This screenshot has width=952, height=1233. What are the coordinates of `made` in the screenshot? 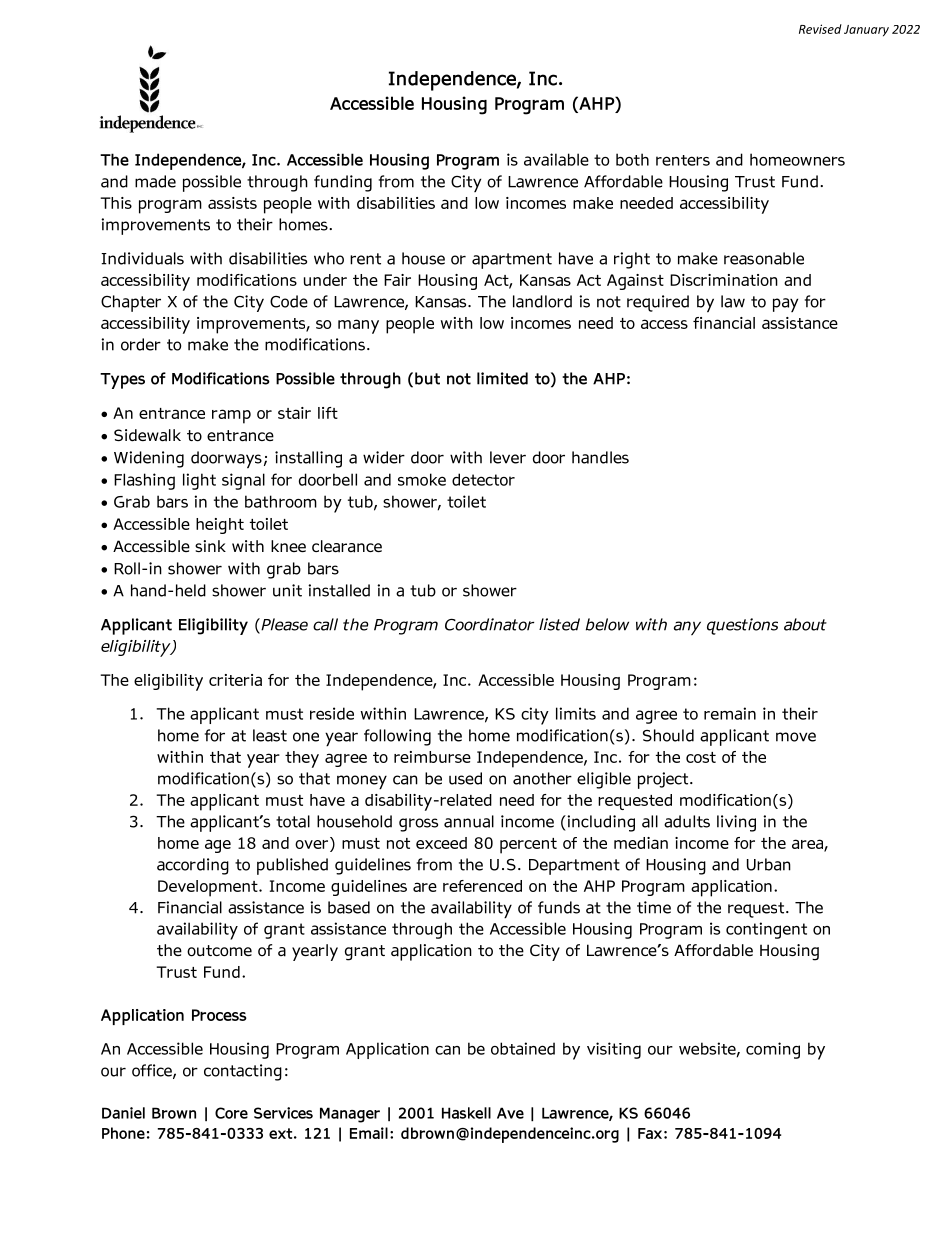 It's located at (155, 181).
